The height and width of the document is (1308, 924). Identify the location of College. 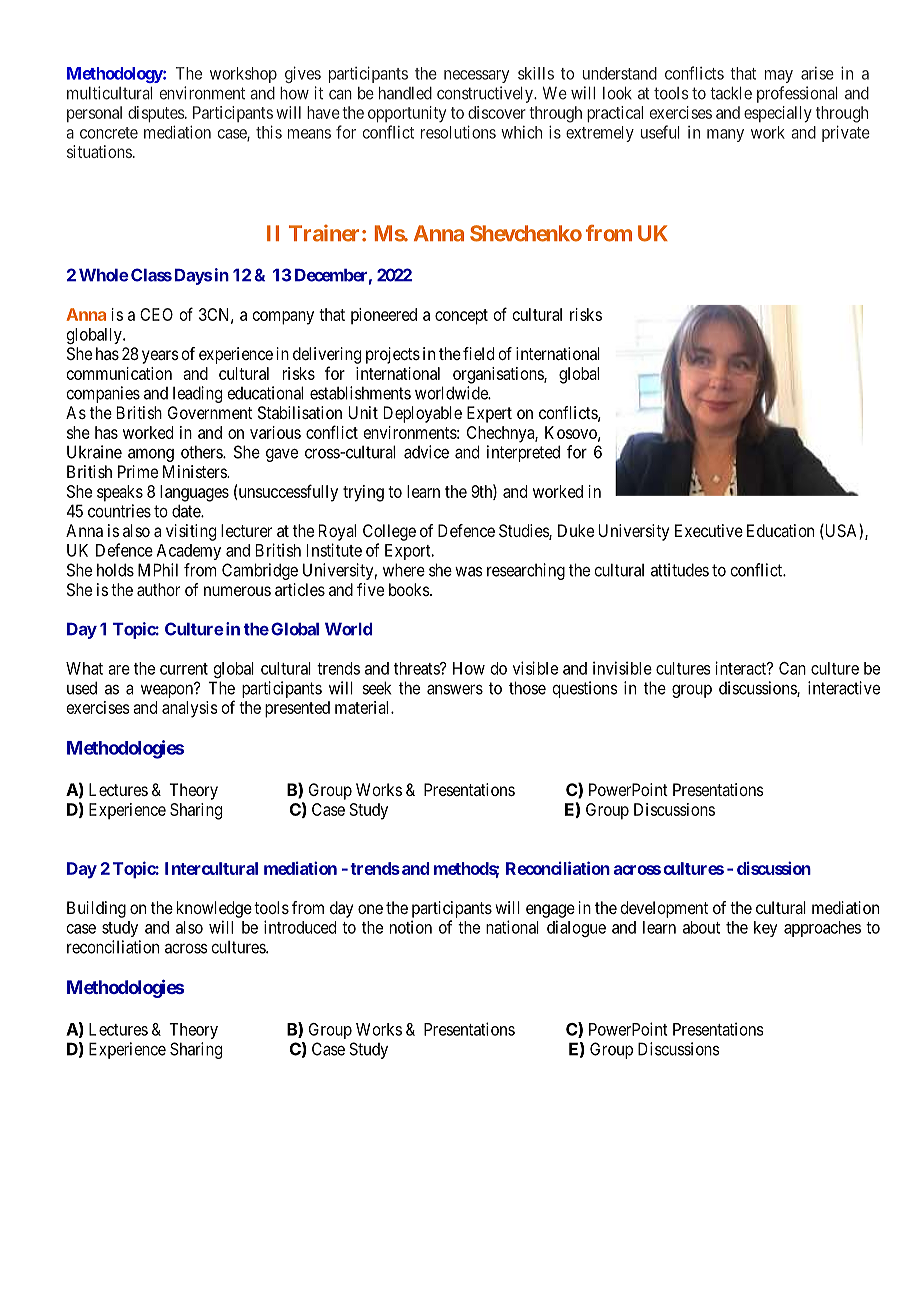
(389, 532).
